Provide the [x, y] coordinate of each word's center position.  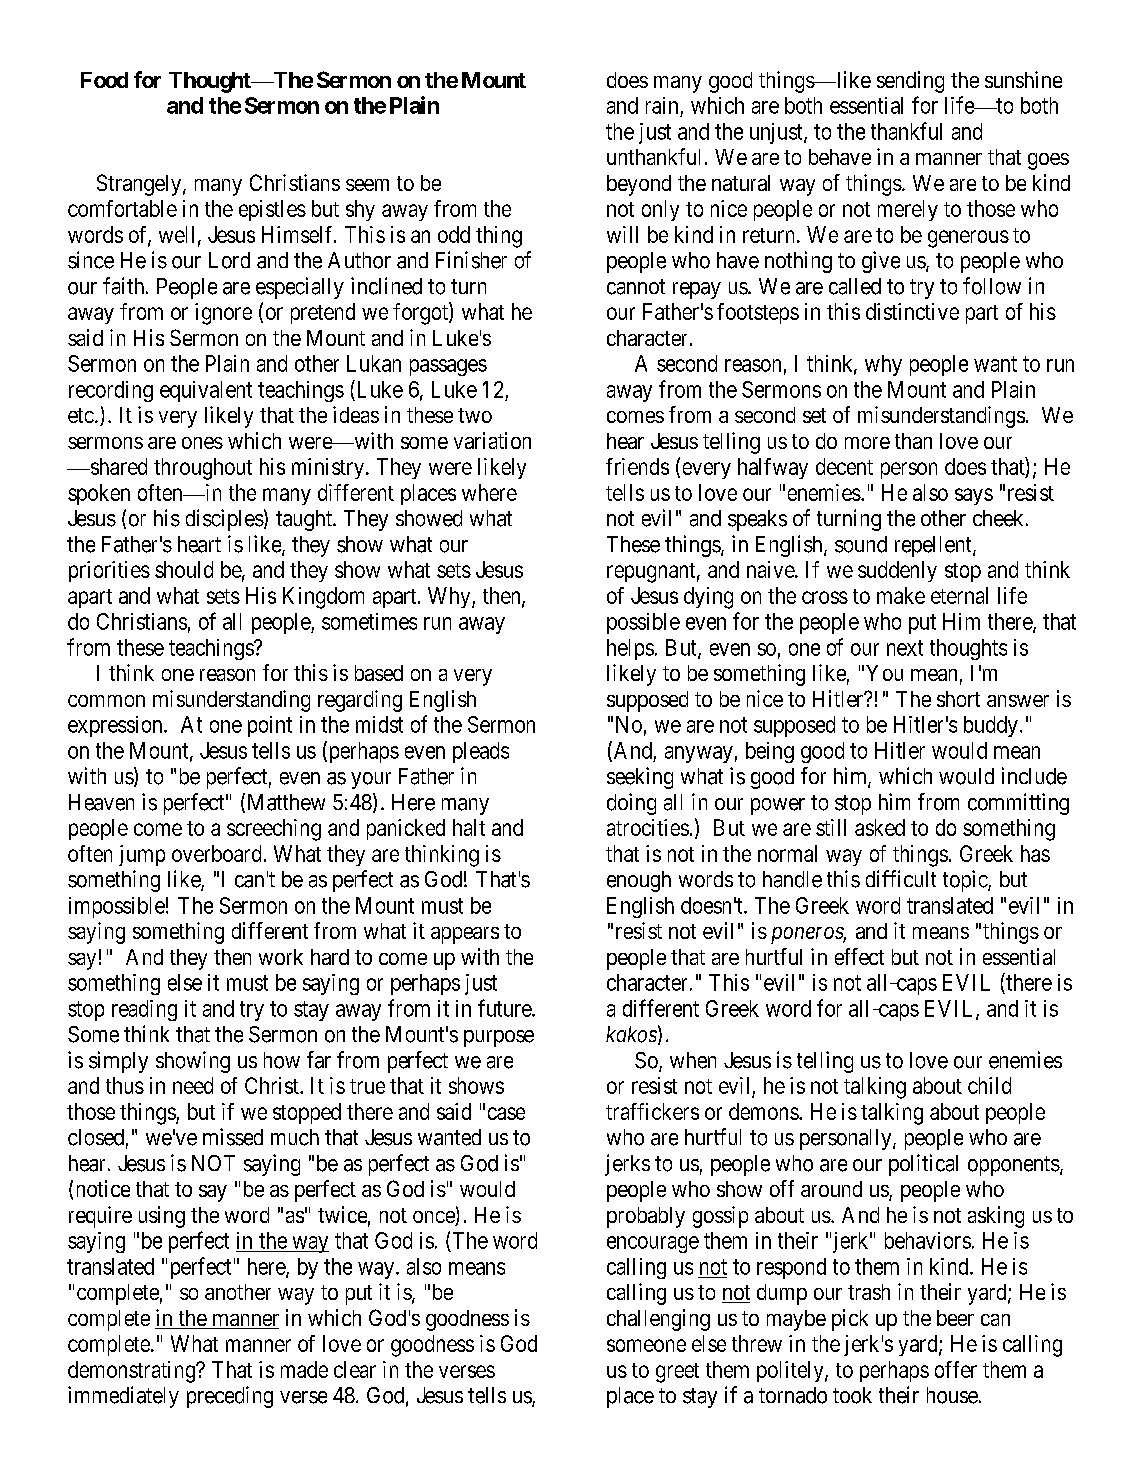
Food [104, 80]
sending [910, 82]
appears [465, 935]
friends [637, 466]
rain [662, 105]
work [281, 957]
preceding [230, 1397]
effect [859, 956]
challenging [658, 1320]
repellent [934, 546]
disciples [225, 520]
